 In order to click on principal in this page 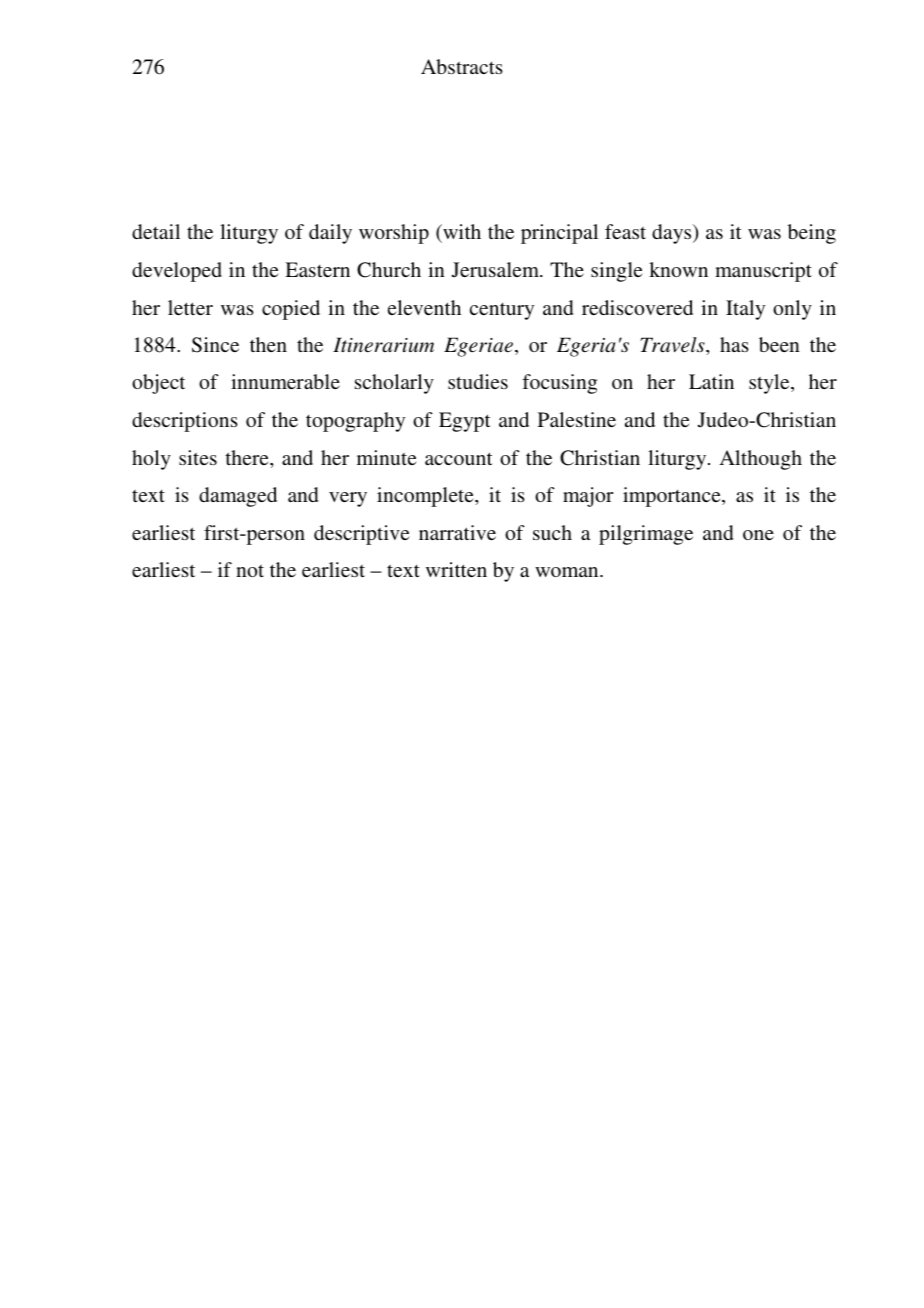, I will do `click(559, 234)`.
